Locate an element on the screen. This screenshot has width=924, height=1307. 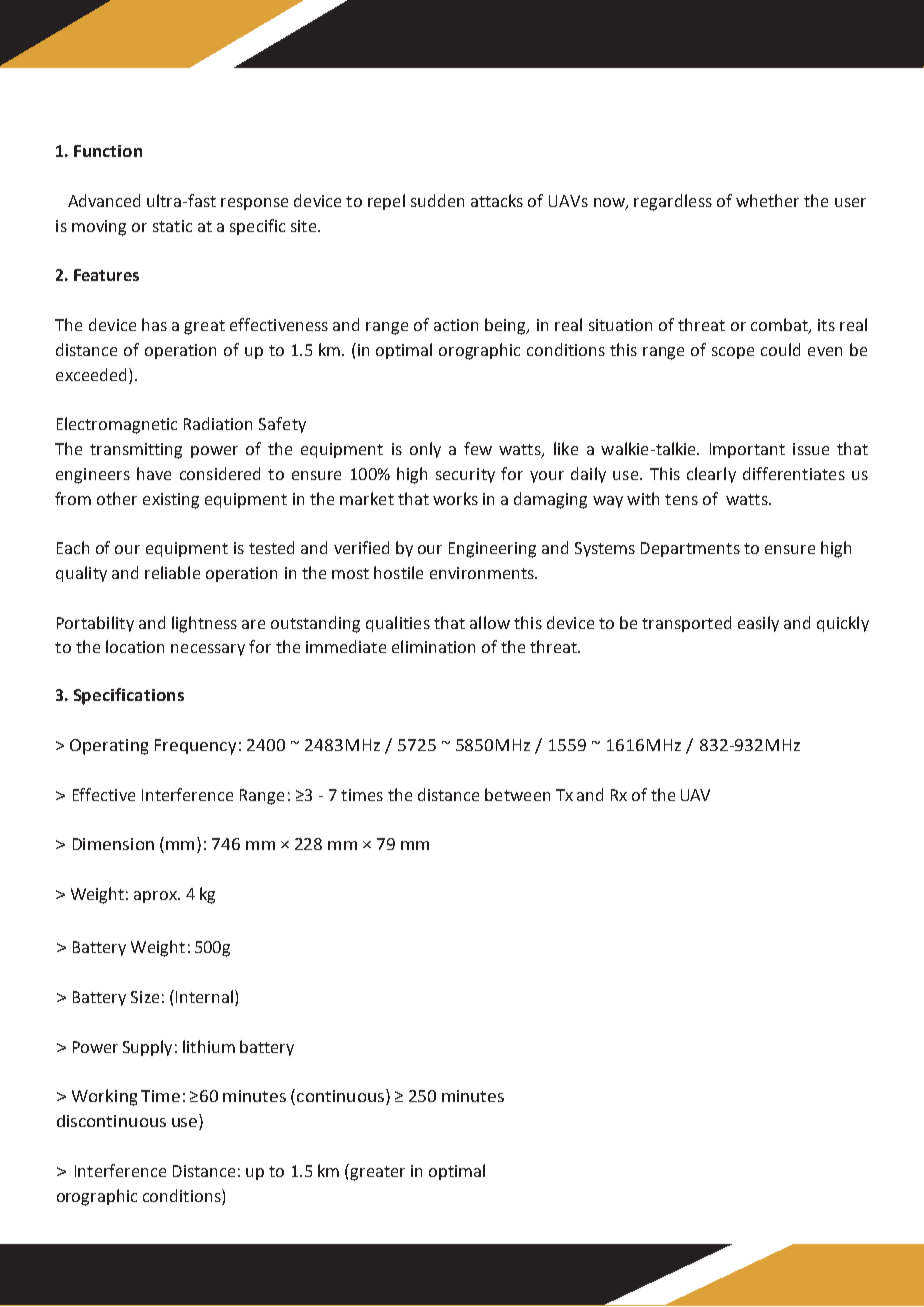
few is located at coordinates (478, 448).
